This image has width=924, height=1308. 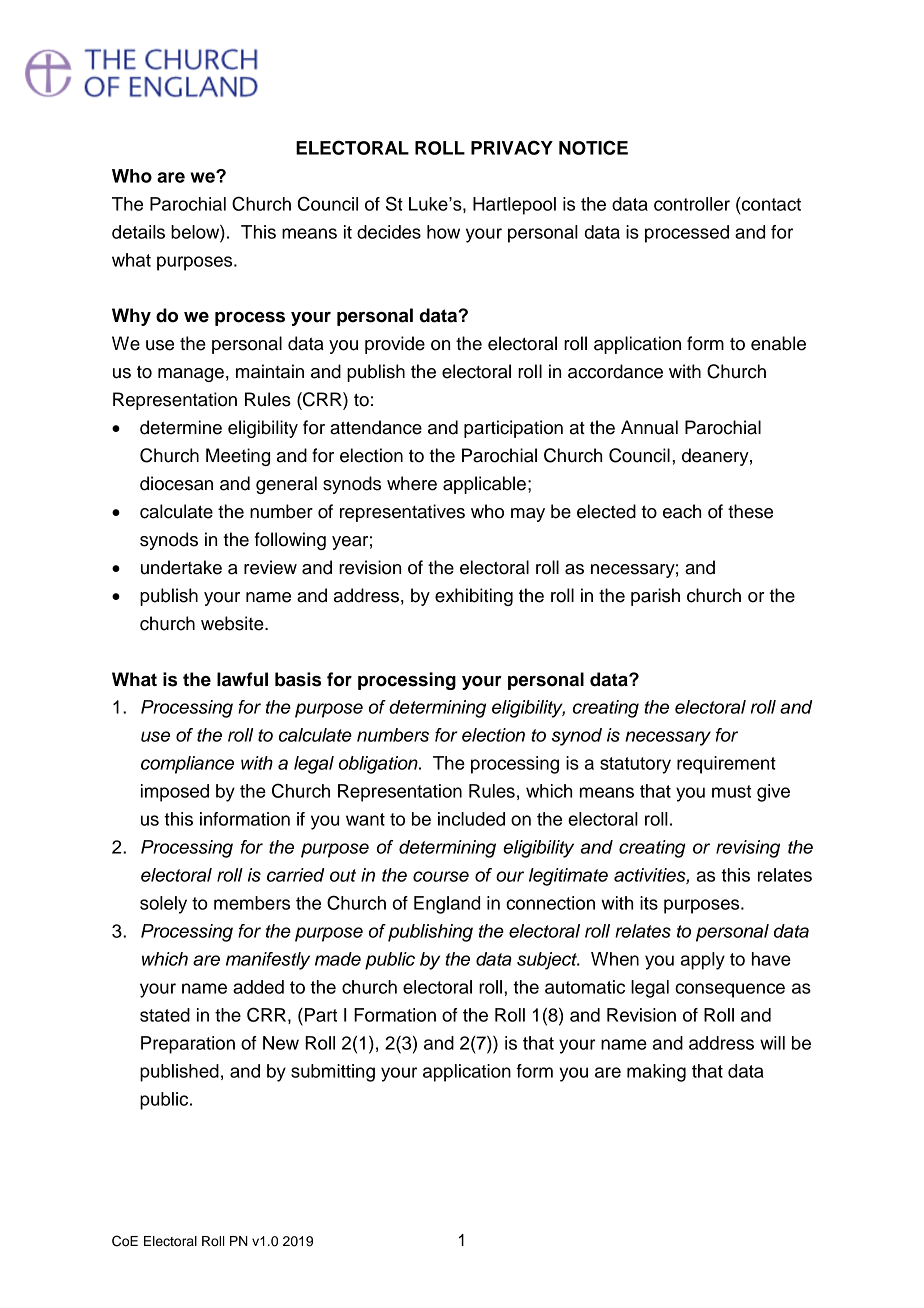 What do you see at coordinates (138, 232) in the image?
I see `details` at bounding box center [138, 232].
